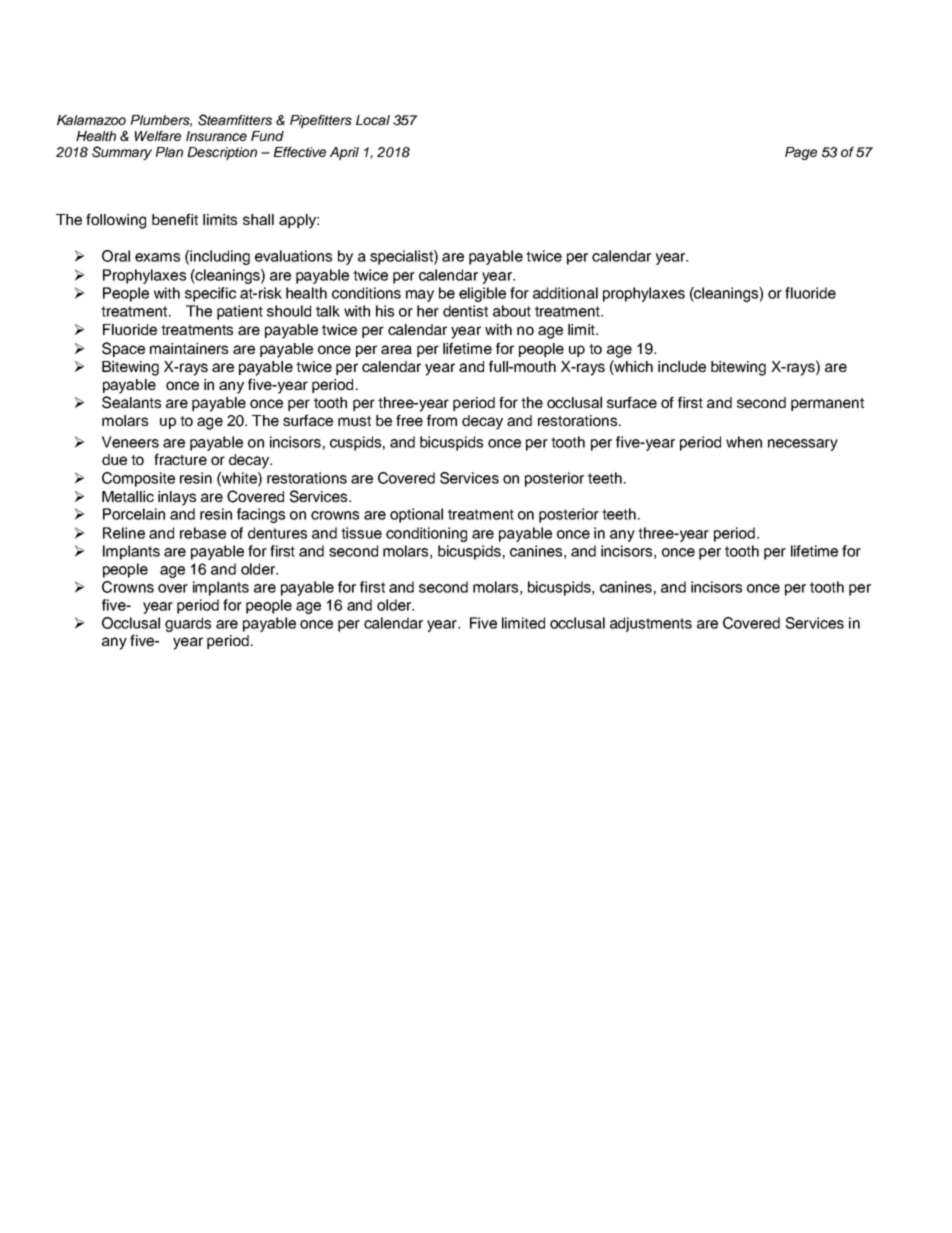 The width and height of the screenshot is (952, 1233). What do you see at coordinates (442, 420) in the screenshot?
I see `from` at bounding box center [442, 420].
